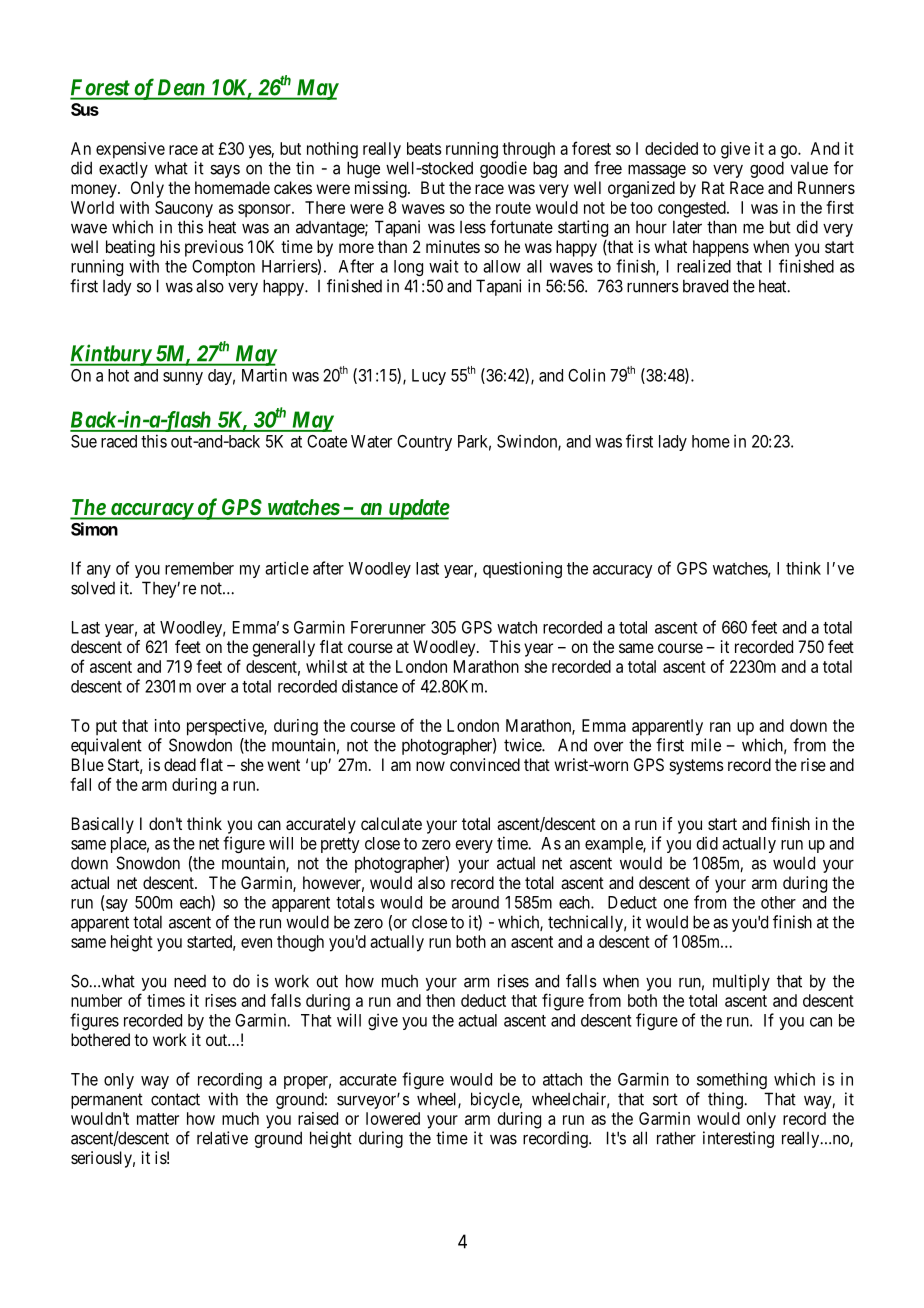 The width and height of the page is (924, 1308). Describe the element at coordinates (429, 377) in the page. I see `Lucy` at that location.
